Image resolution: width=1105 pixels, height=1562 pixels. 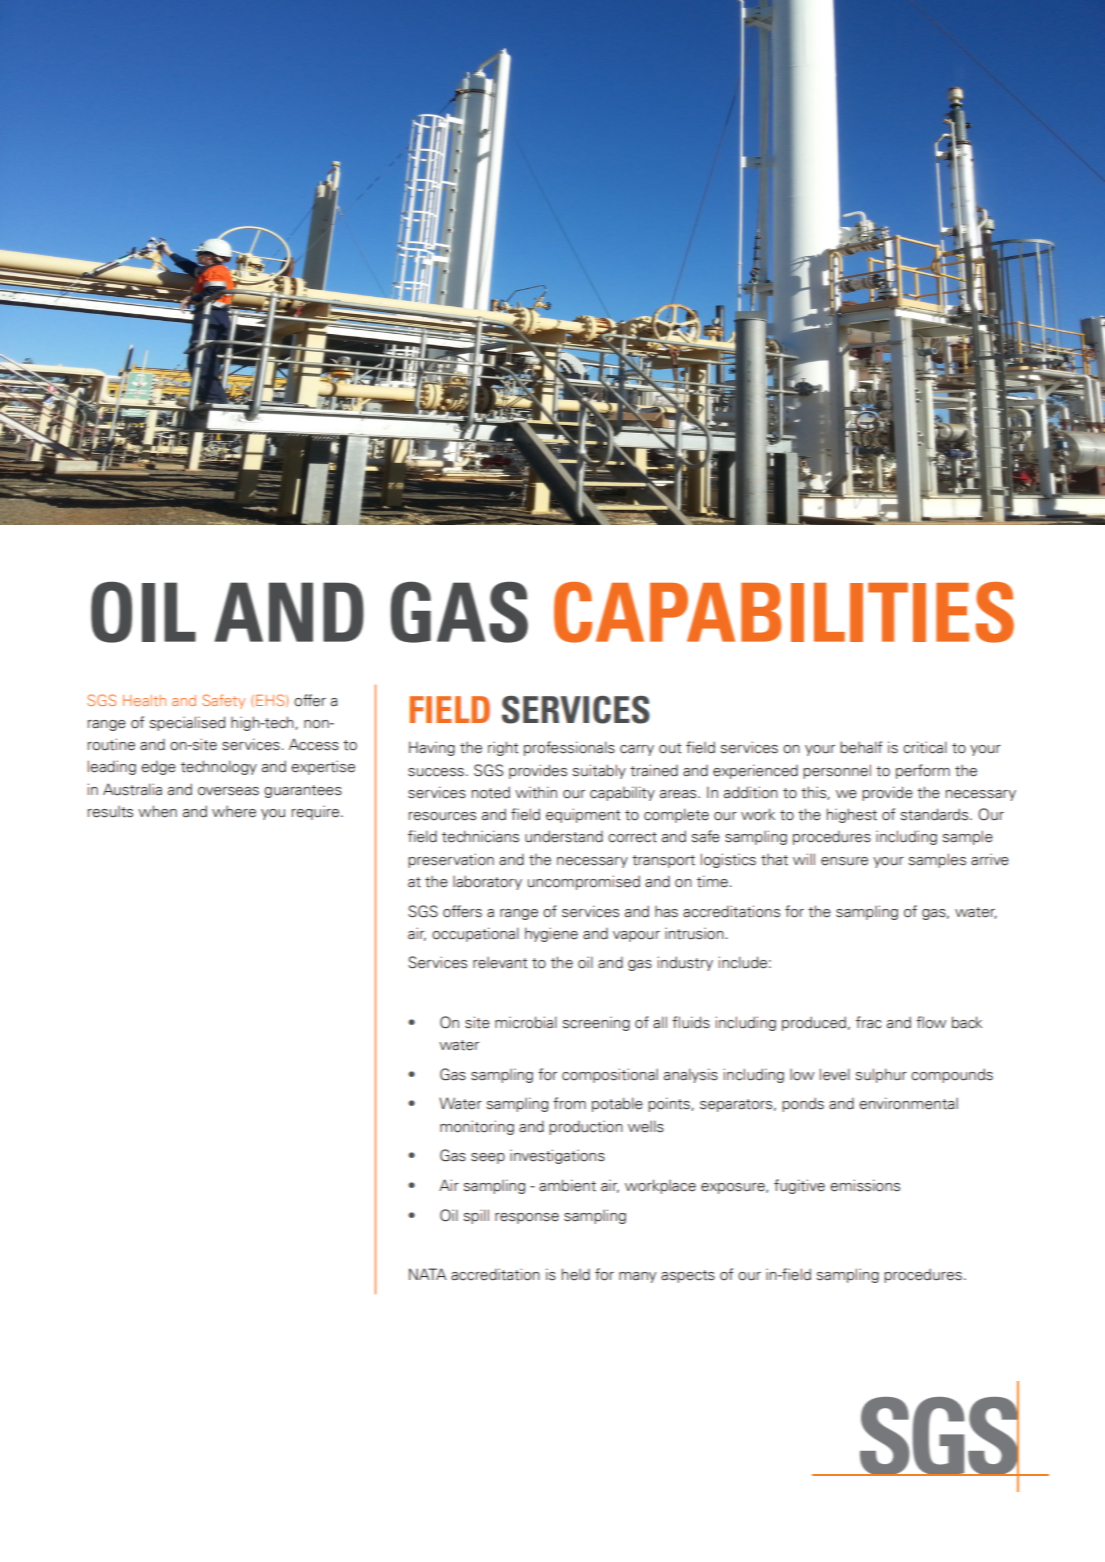 What do you see at coordinates (476, 1216) in the page?
I see `spill` at bounding box center [476, 1216].
